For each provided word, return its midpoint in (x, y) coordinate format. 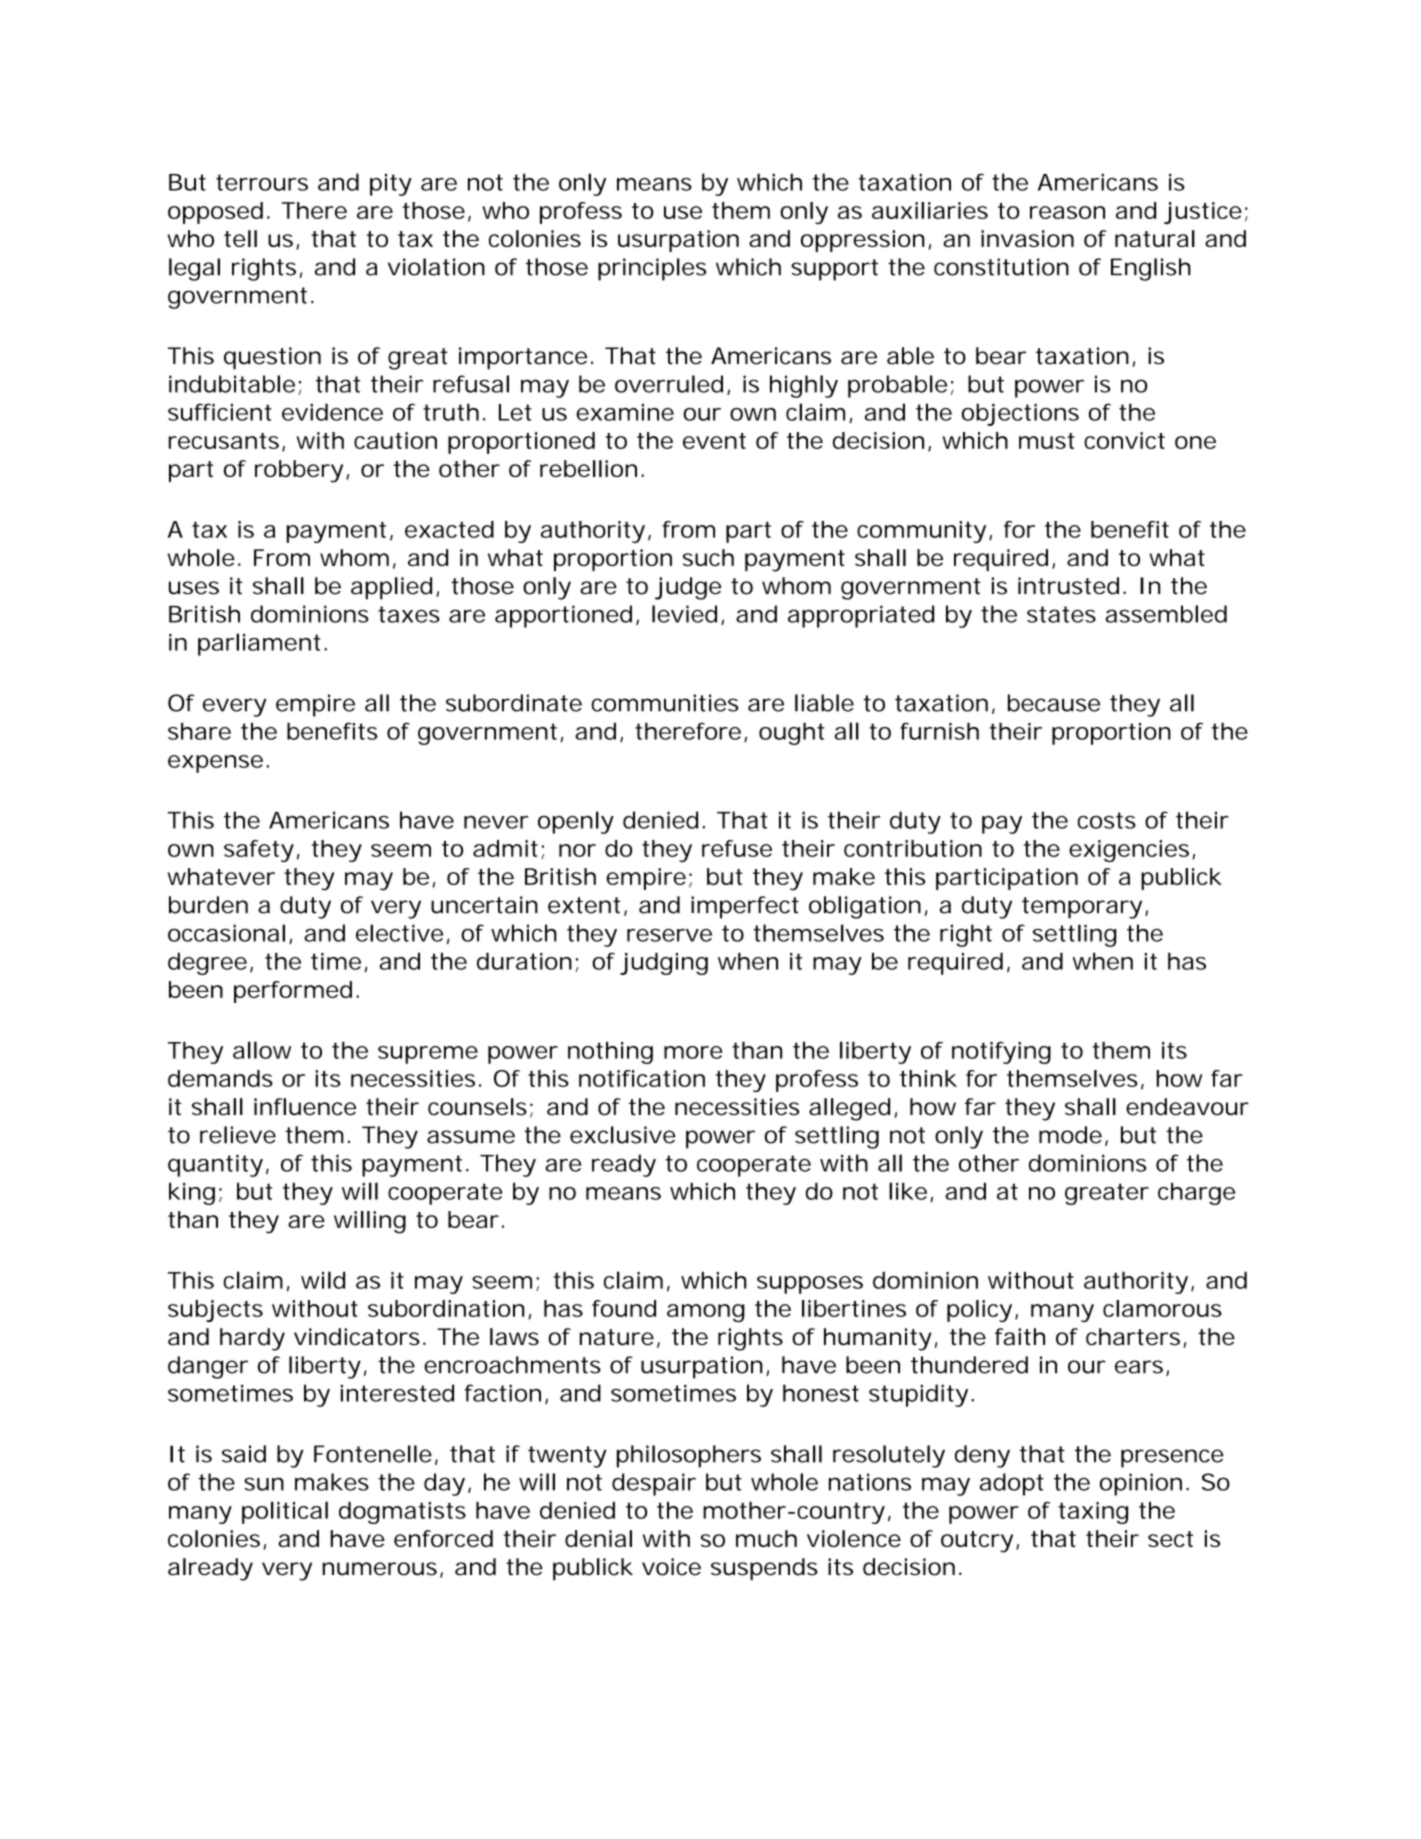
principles (652, 269)
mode (1070, 1135)
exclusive (623, 1135)
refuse (737, 848)
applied (391, 588)
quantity (215, 1165)
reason (1067, 212)
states (1061, 614)
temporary (1082, 908)
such (708, 557)
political (285, 1512)
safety (259, 851)
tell (240, 238)
